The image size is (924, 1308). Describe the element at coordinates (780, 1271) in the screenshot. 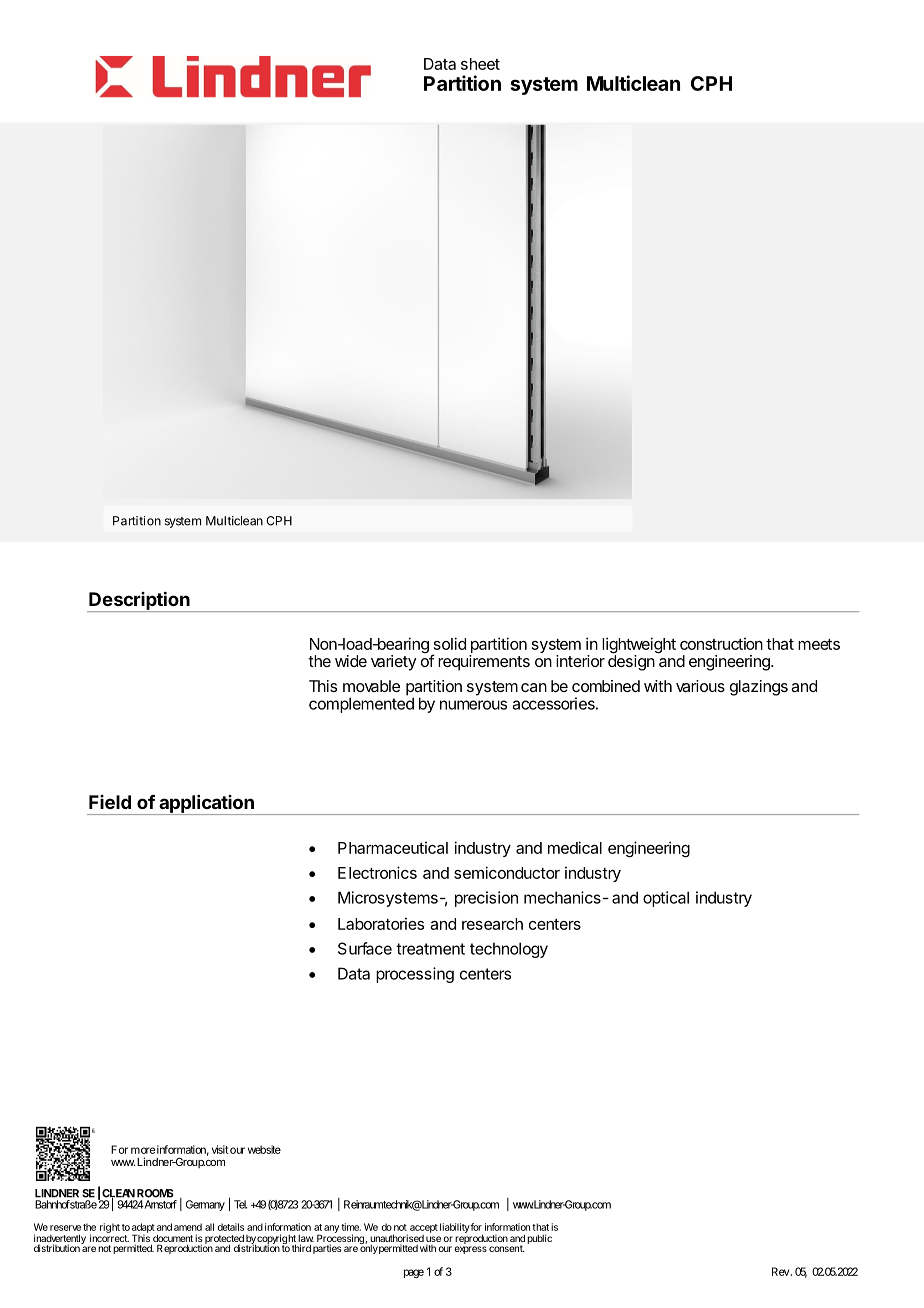

I see `Rev` at that location.
